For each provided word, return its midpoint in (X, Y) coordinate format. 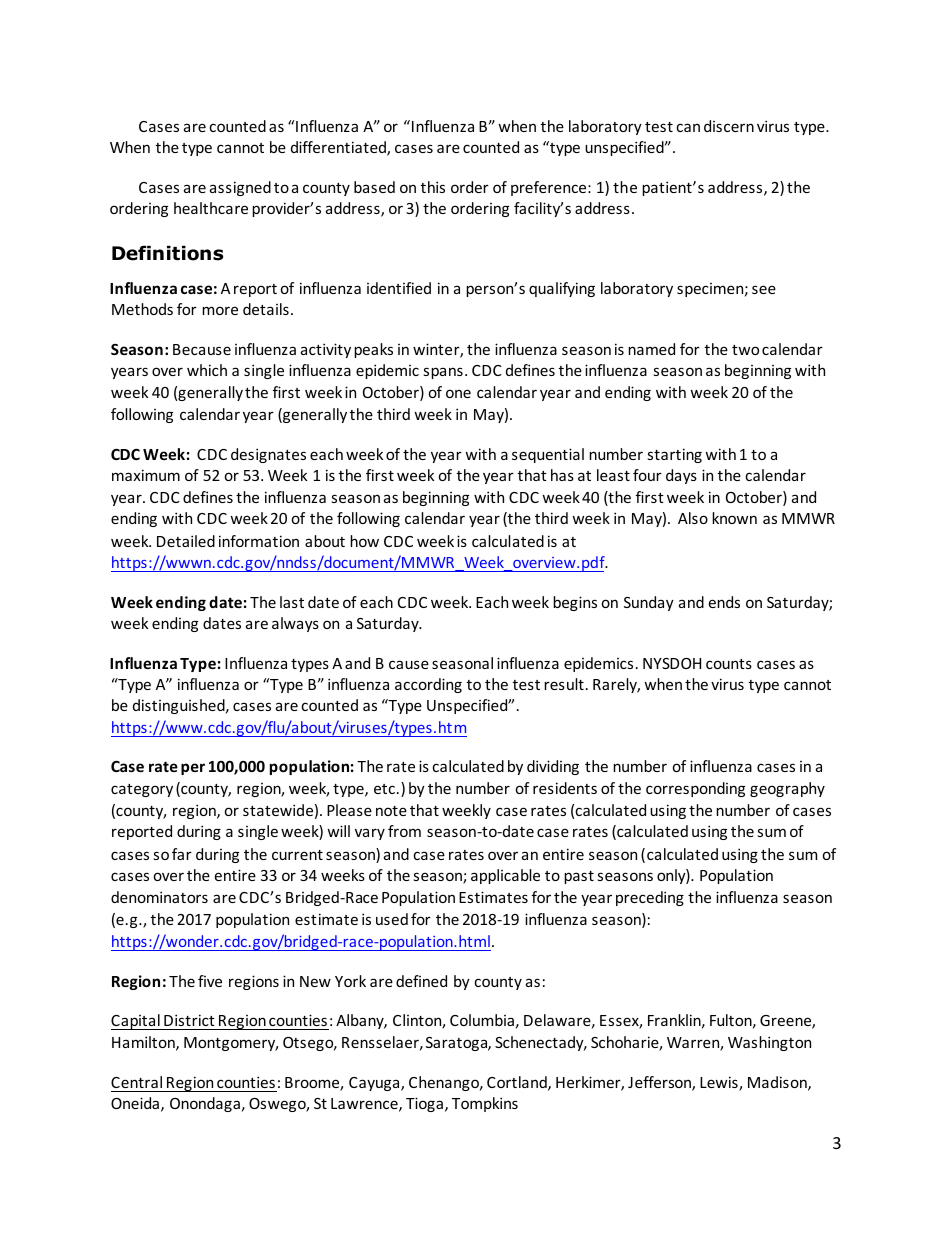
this (433, 187)
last (292, 602)
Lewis (720, 1083)
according (428, 685)
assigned (240, 188)
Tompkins (485, 1104)
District (189, 1020)
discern (729, 126)
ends (724, 602)
